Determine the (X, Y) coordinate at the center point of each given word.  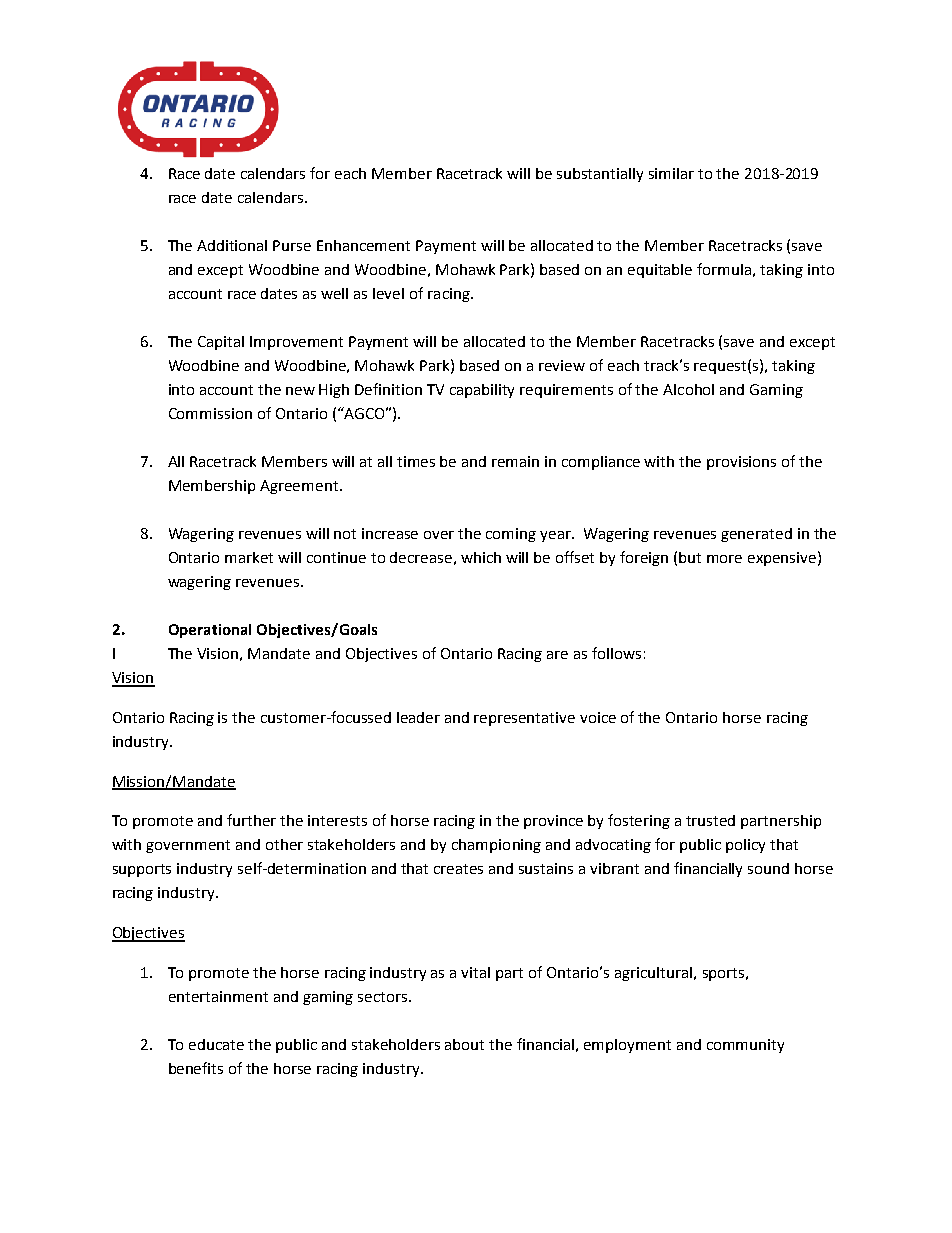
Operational (210, 631)
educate (216, 1044)
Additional (232, 245)
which (481, 557)
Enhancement (363, 245)
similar (671, 173)
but (690, 557)
